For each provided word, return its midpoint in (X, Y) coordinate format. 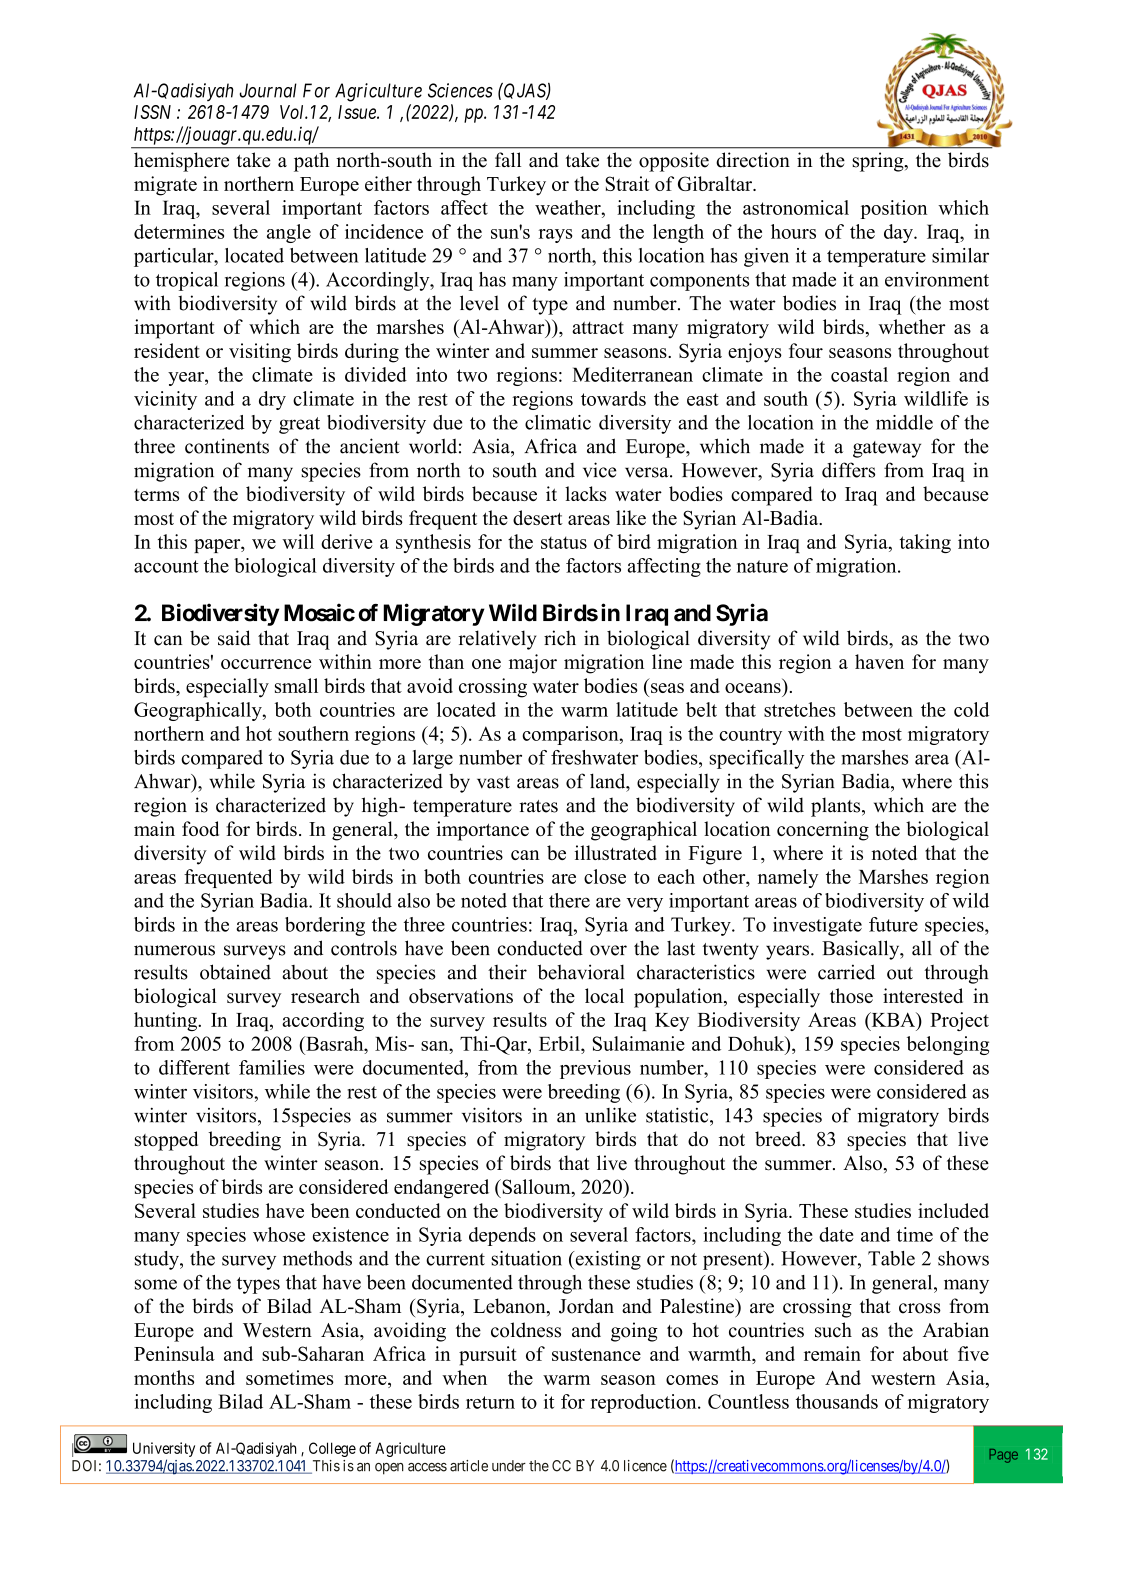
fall (508, 159)
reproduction (645, 1403)
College (332, 1449)
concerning (823, 831)
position (894, 209)
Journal (268, 90)
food (200, 828)
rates (538, 806)
